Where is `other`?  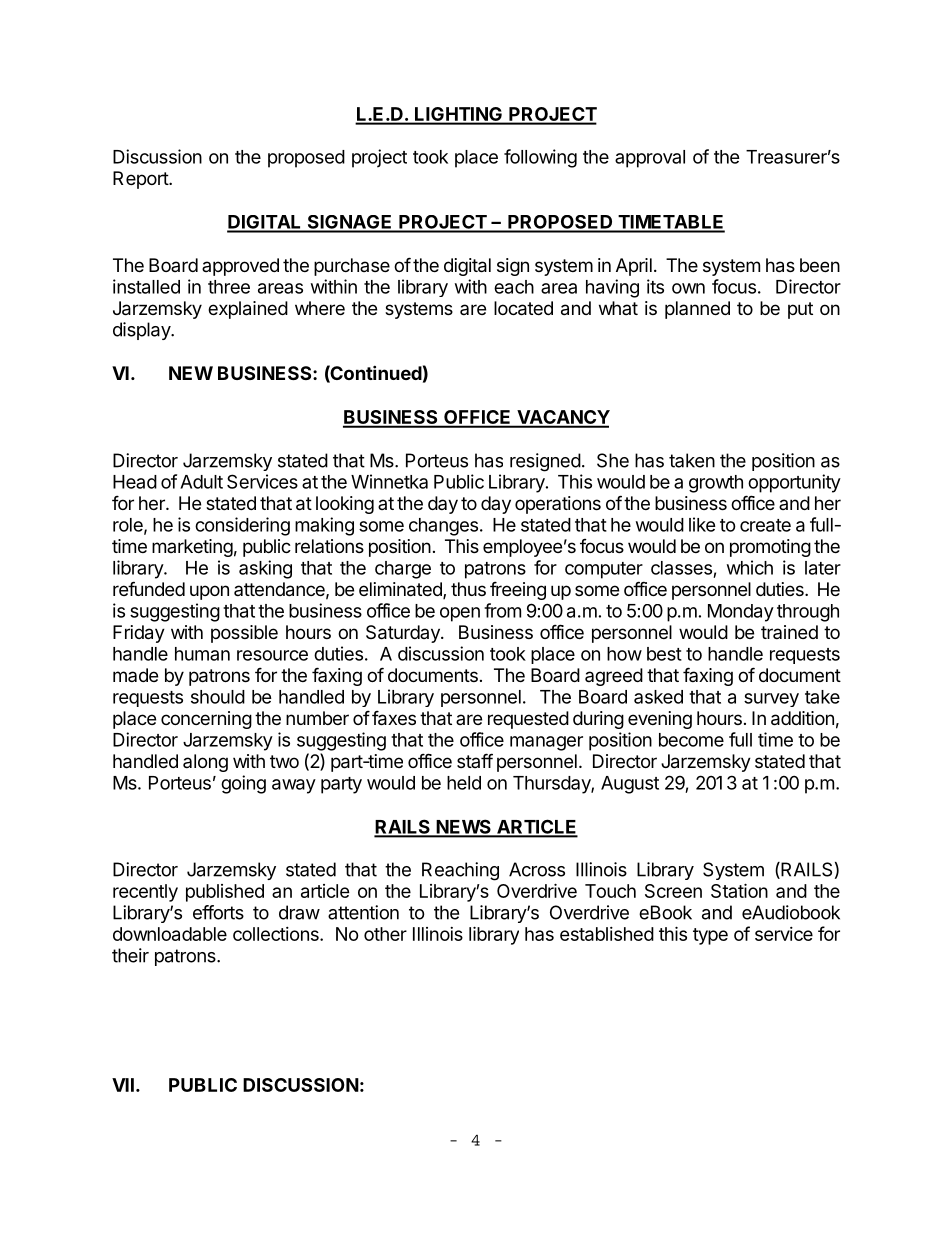
other is located at coordinates (385, 934).
